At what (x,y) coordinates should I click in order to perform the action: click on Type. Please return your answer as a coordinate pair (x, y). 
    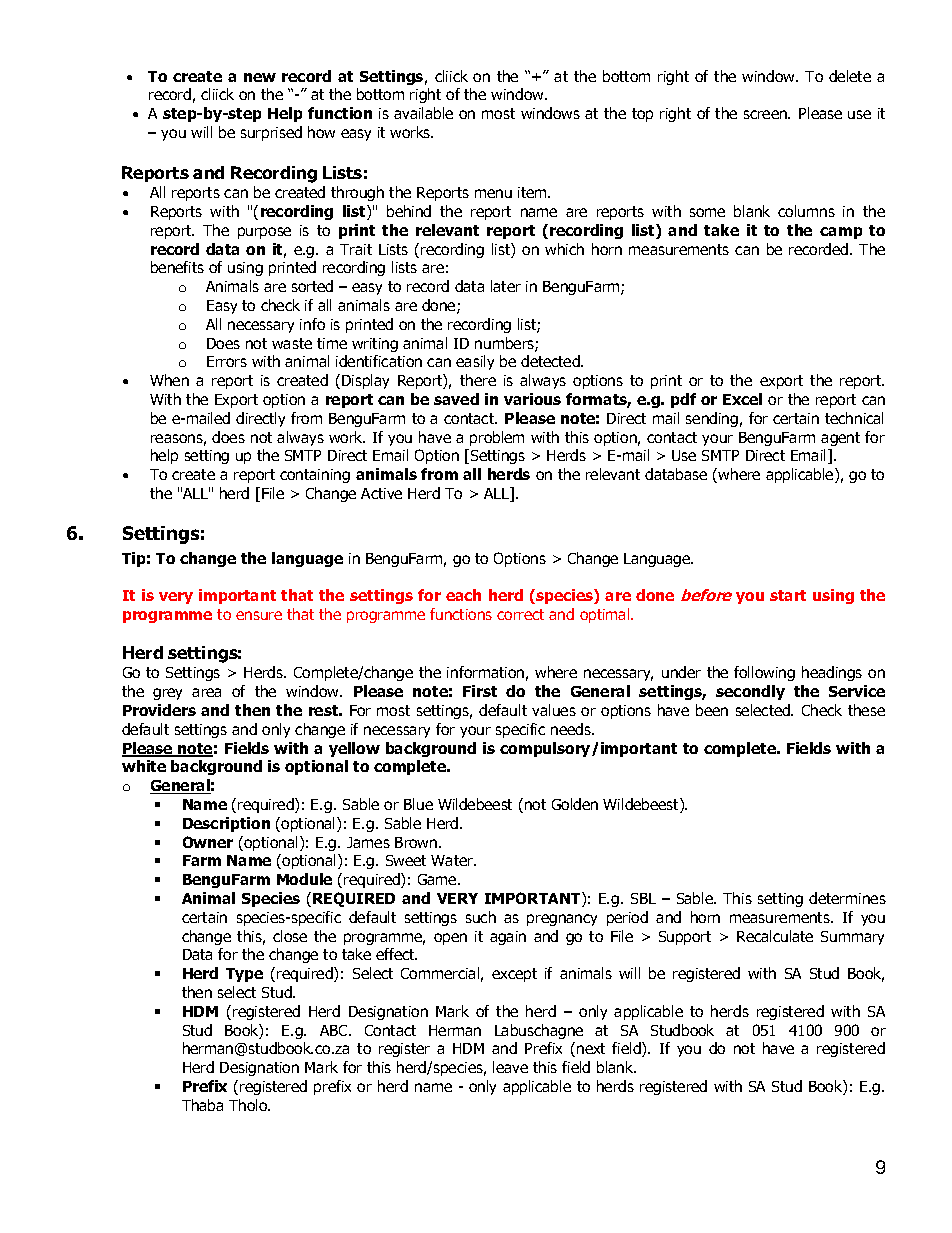
    Looking at the image, I should click on (244, 975).
